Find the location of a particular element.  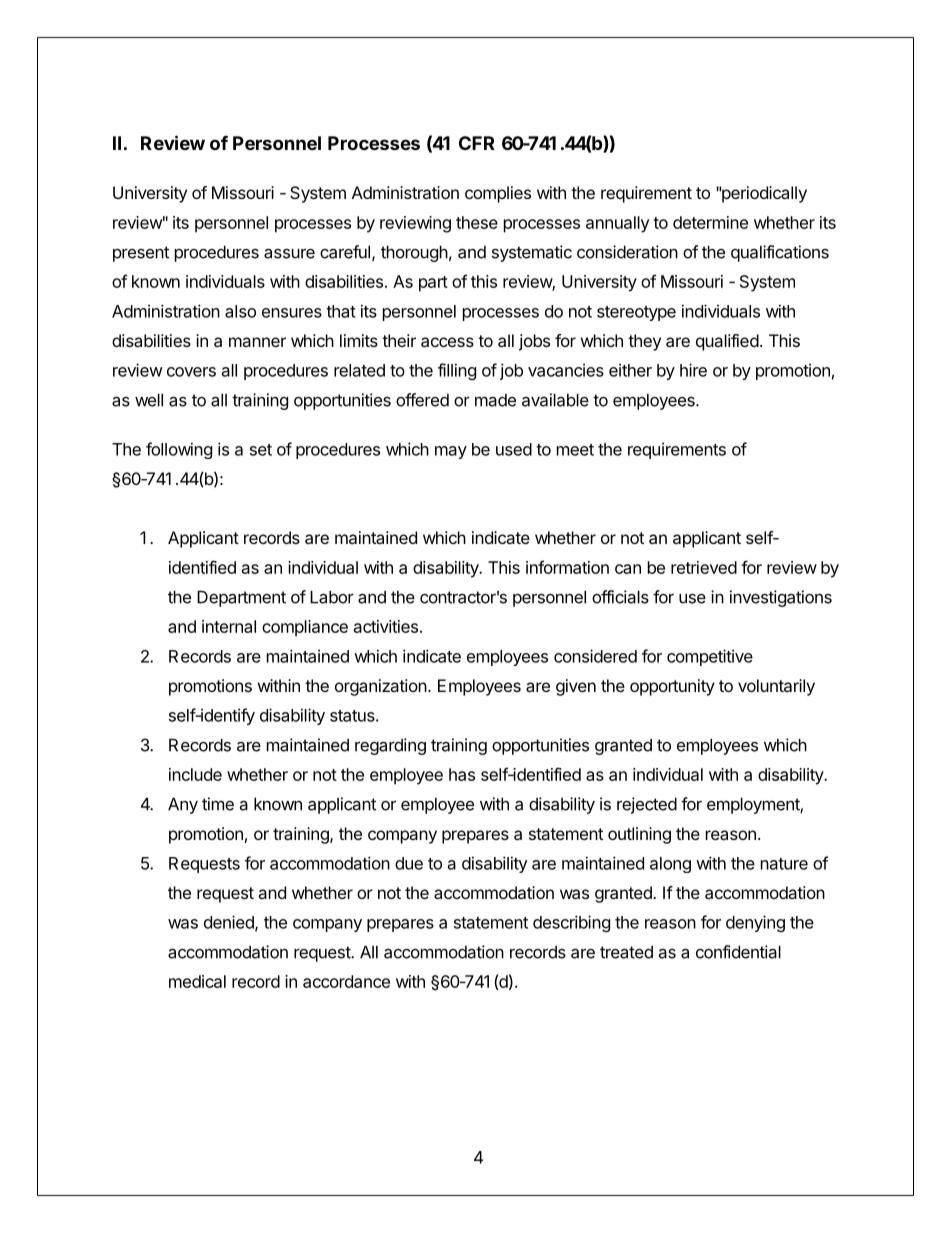

employment is located at coordinates (754, 805).
